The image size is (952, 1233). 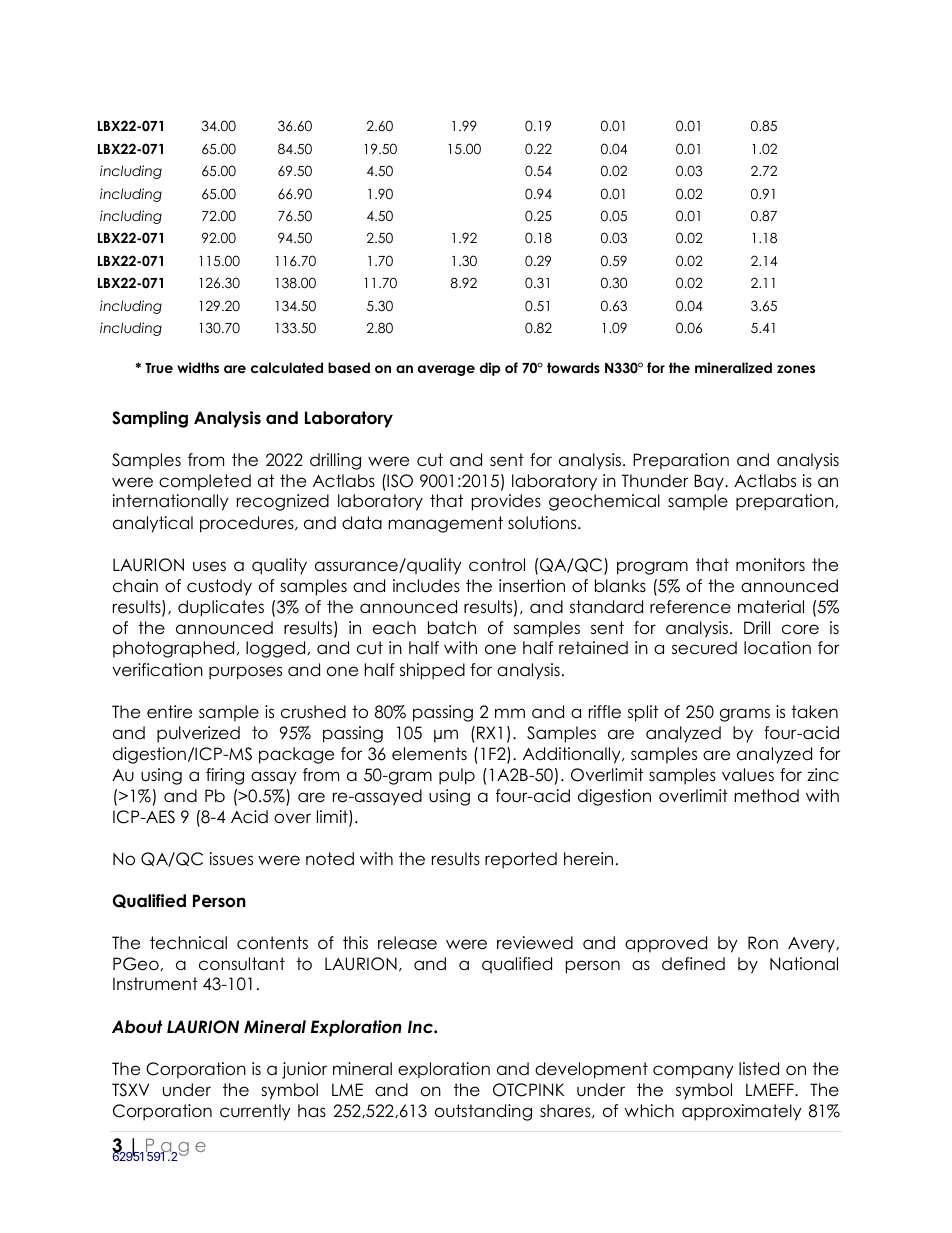 What do you see at coordinates (742, 1112) in the screenshot?
I see `approximately` at bounding box center [742, 1112].
